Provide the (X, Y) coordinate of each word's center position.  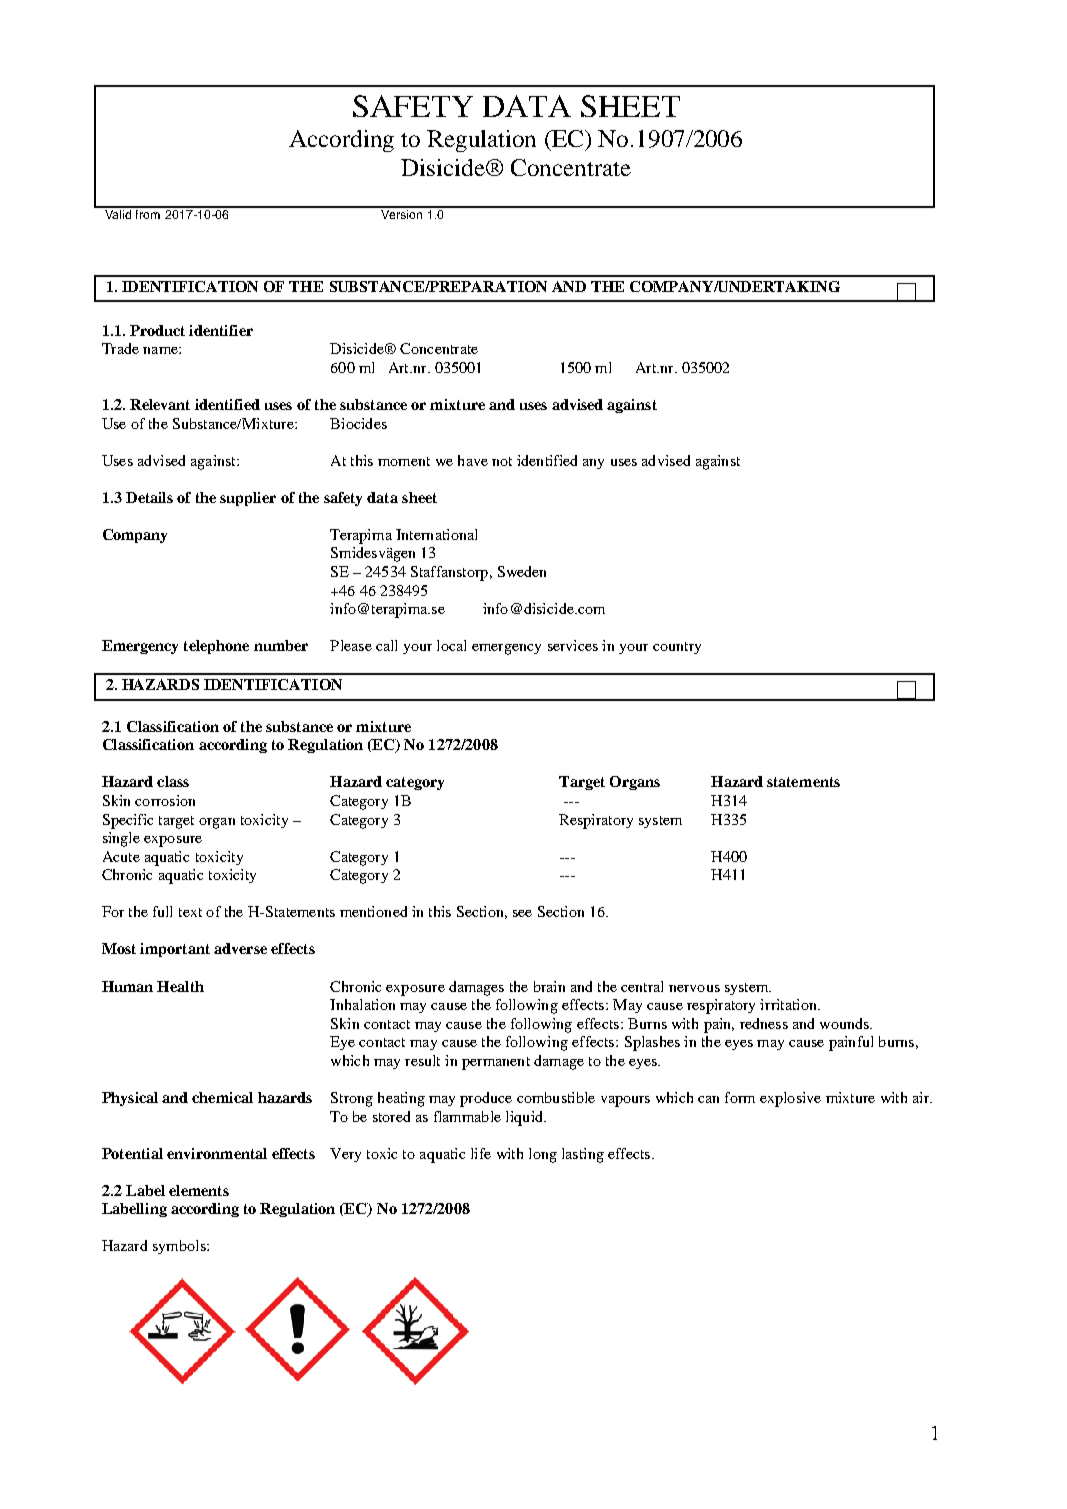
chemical (222, 1097)
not (502, 461)
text (190, 912)
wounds (845, 1023)
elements (199, 1190)
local (451, 645)
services (573, 645)
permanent (496, 1063)
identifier (221, 330)
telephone (216, 647)
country (677, 648)
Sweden (522, 571)
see (522, 913)
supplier (248, 499)
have (473, 460)
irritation (790, 1004)
